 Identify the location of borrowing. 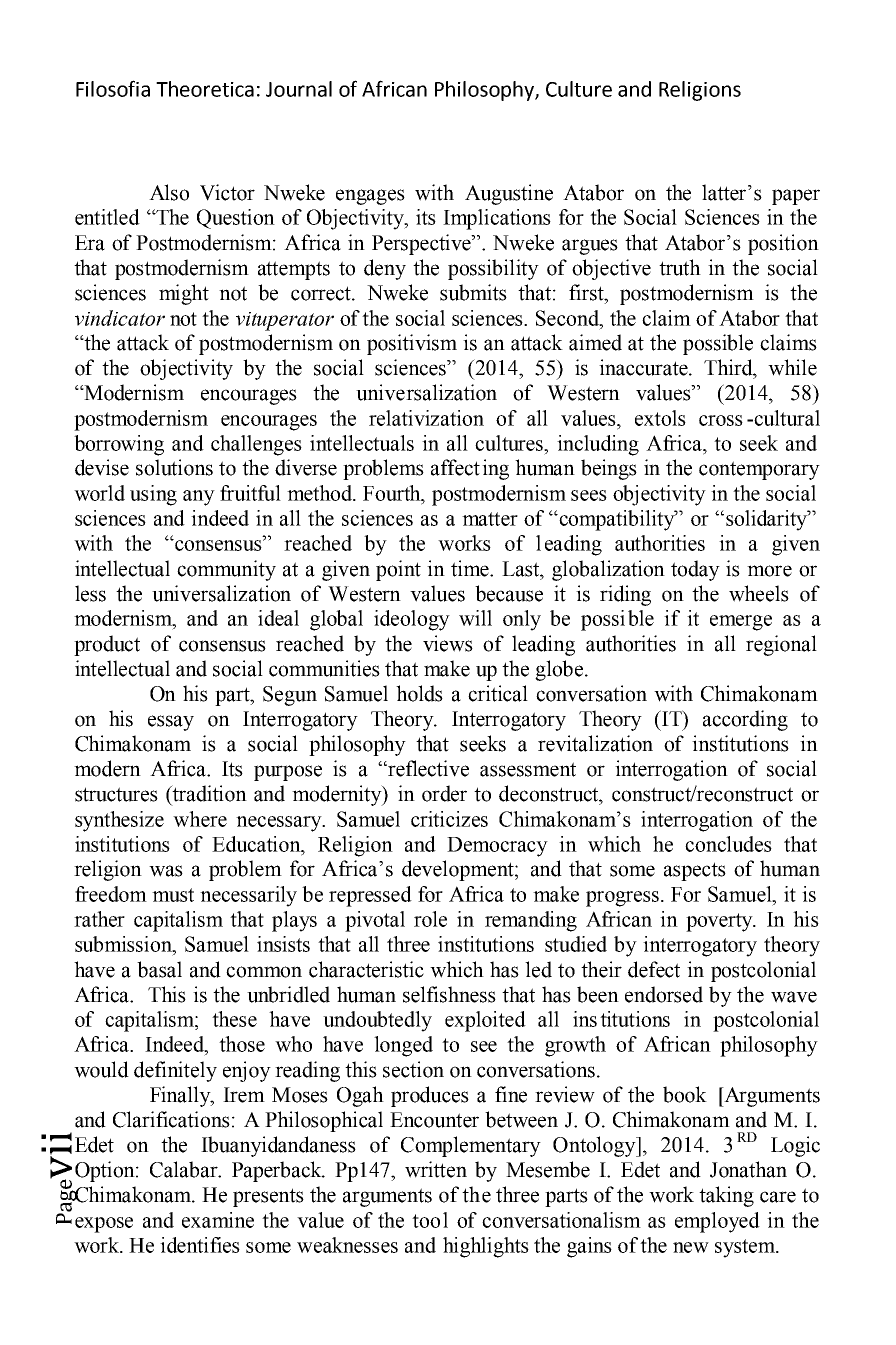
(119, 445).
